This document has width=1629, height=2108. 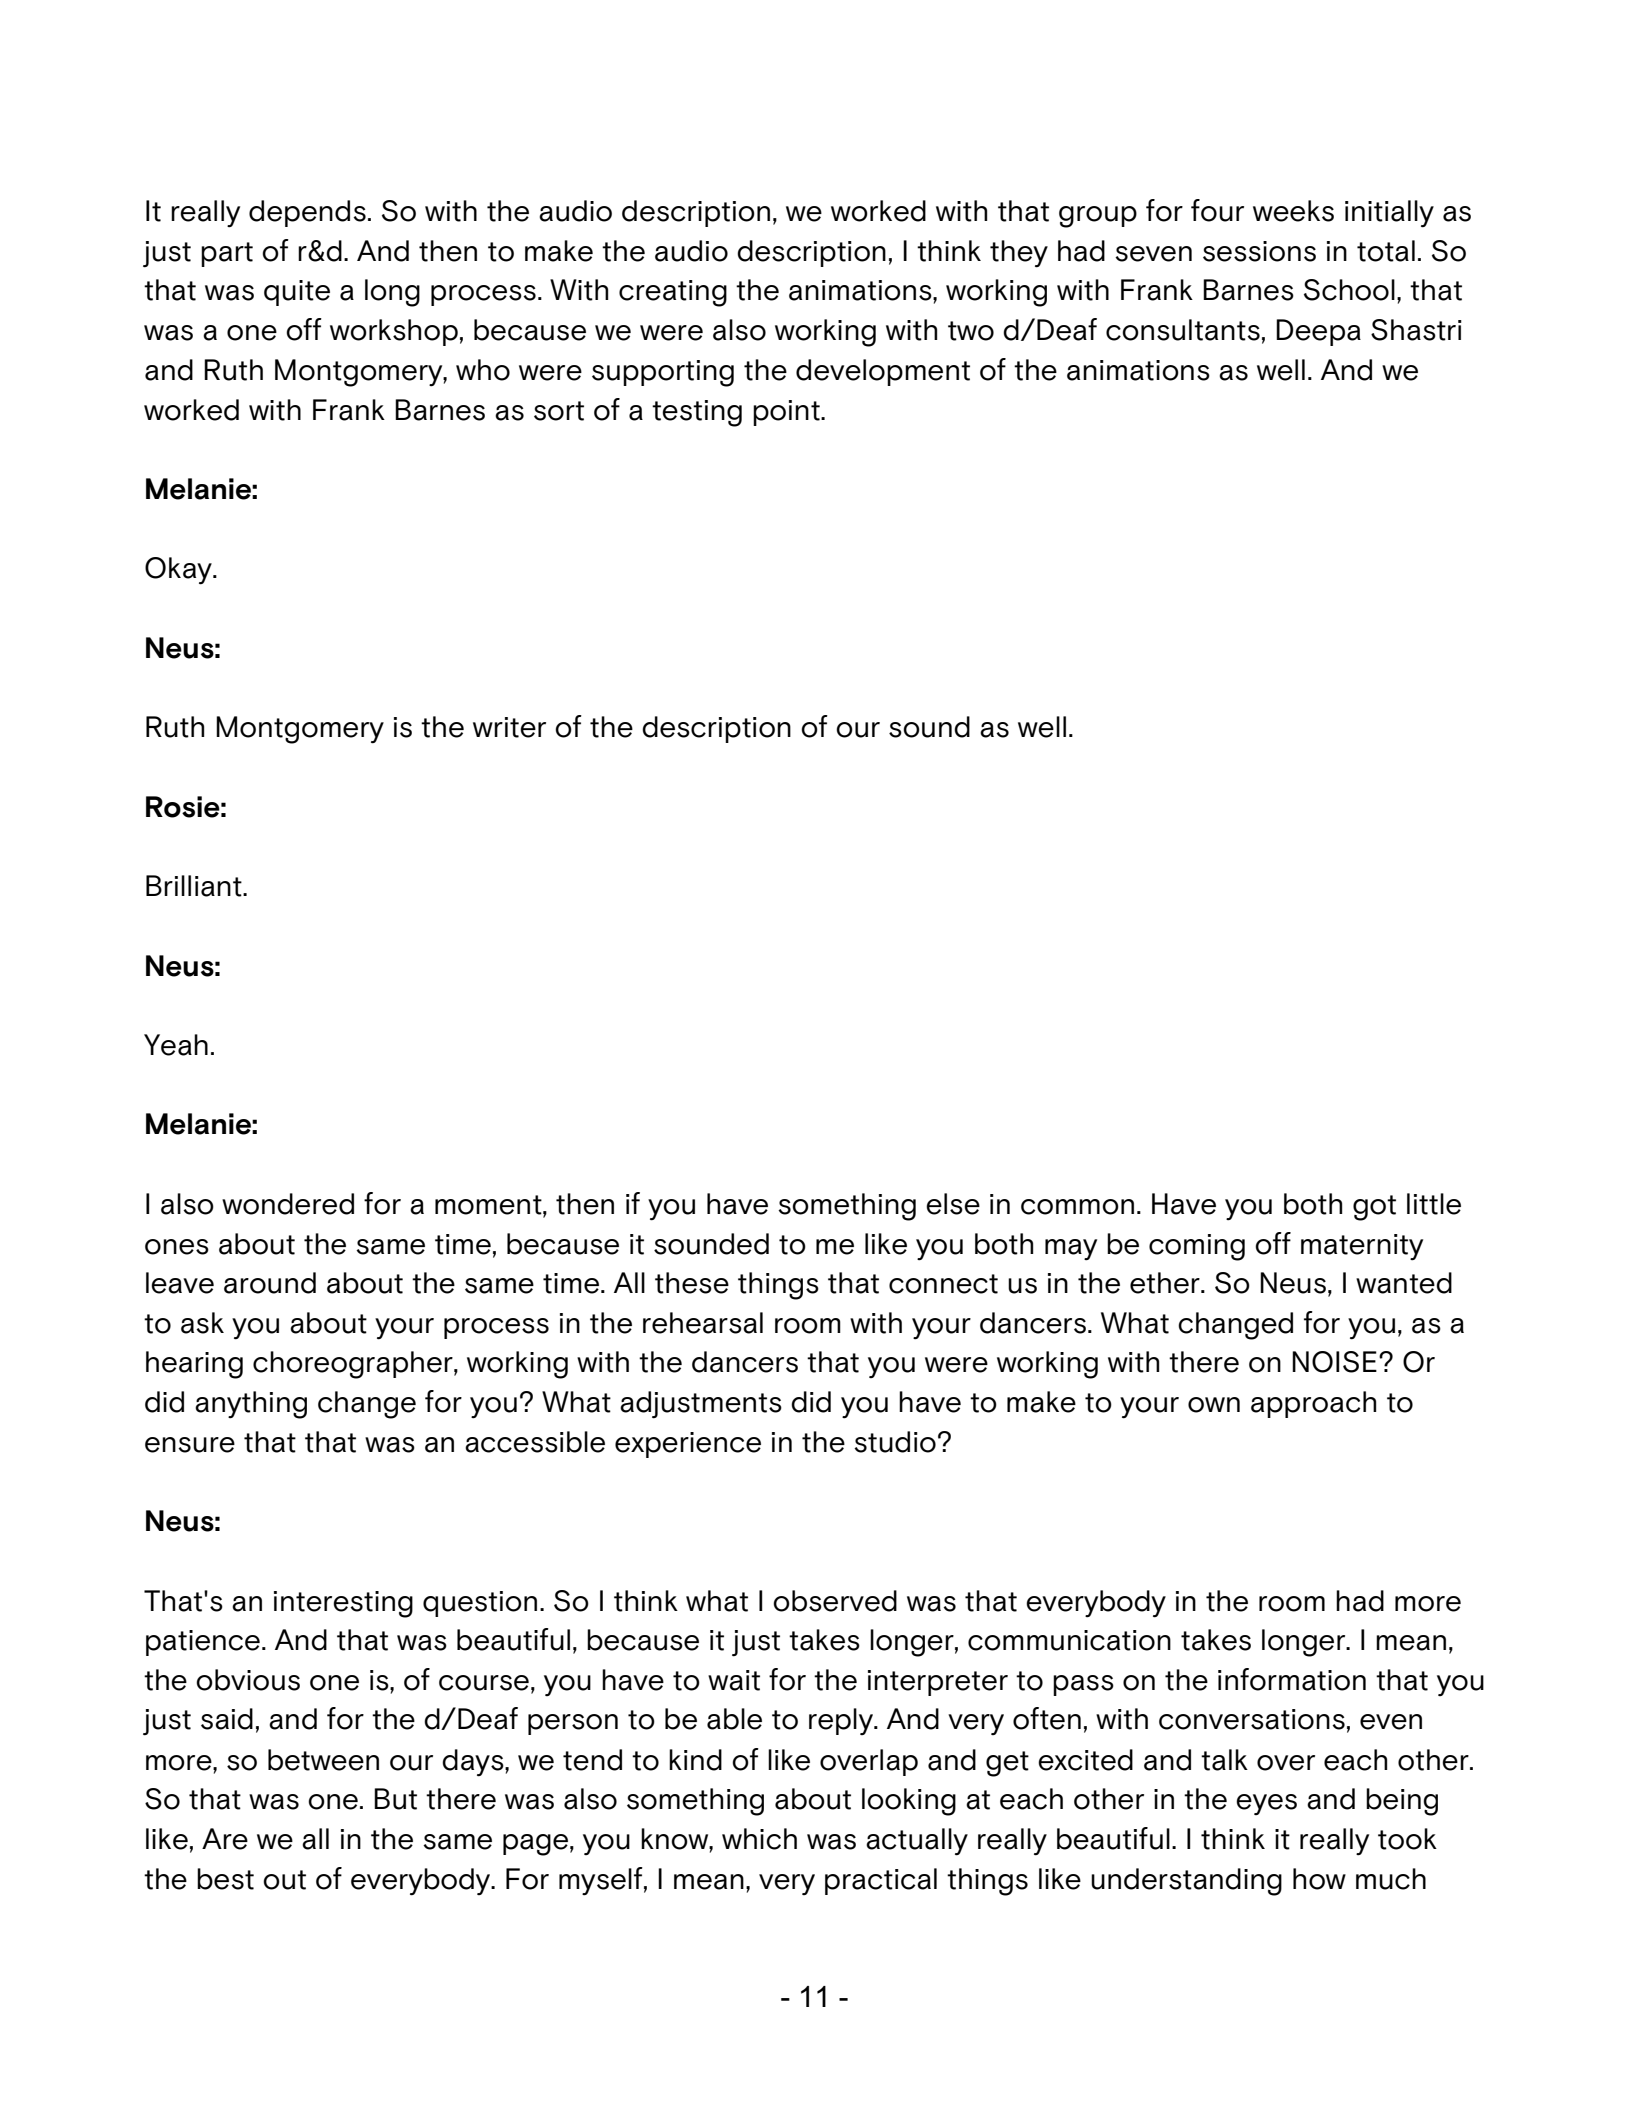 What do you see at coordinates (288, 1204) in the document?
I see `wondered` at bounding box center [288, 1204].
